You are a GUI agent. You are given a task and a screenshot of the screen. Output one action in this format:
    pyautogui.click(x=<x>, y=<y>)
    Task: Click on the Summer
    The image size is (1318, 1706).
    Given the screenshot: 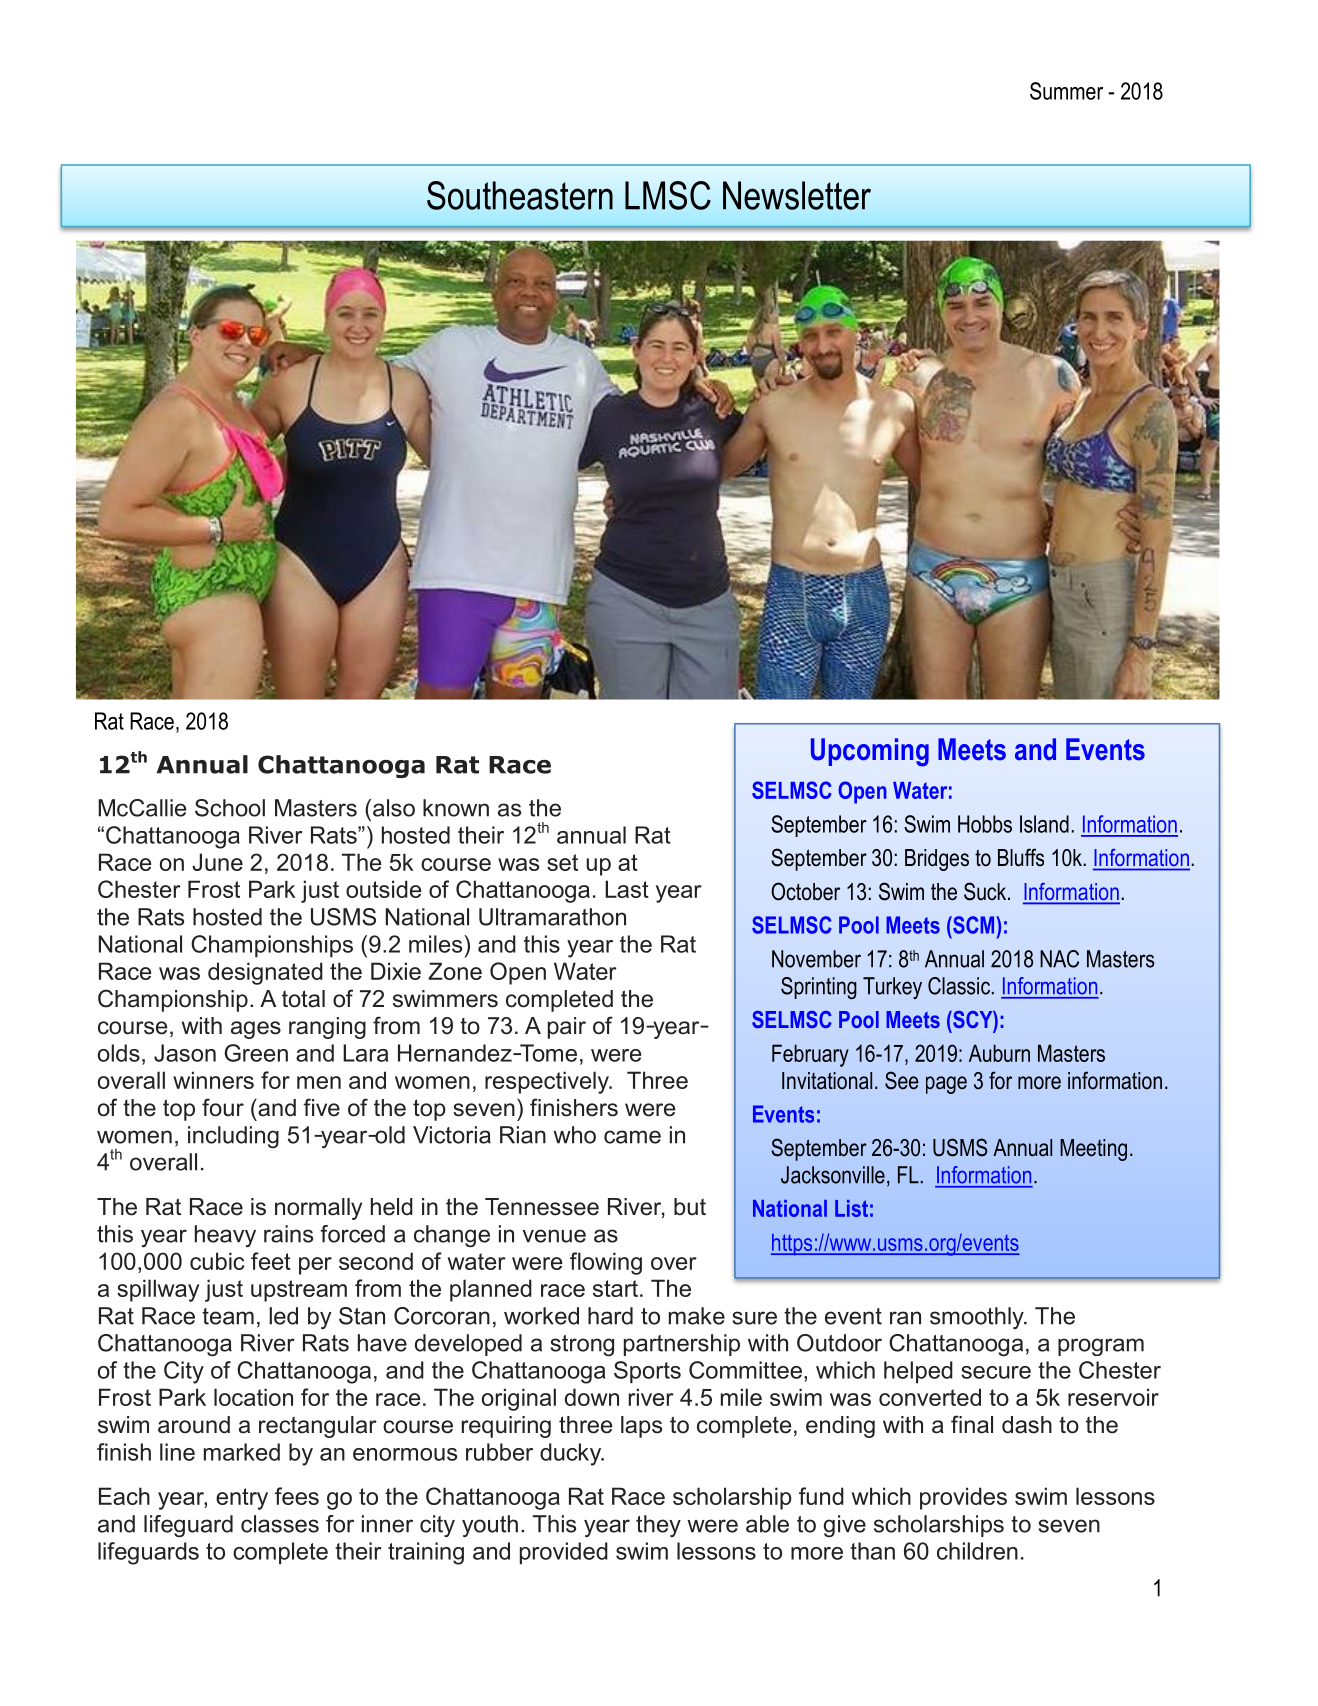 What is the action you would take?
    pyautogui.click(x=1066, y=91)
